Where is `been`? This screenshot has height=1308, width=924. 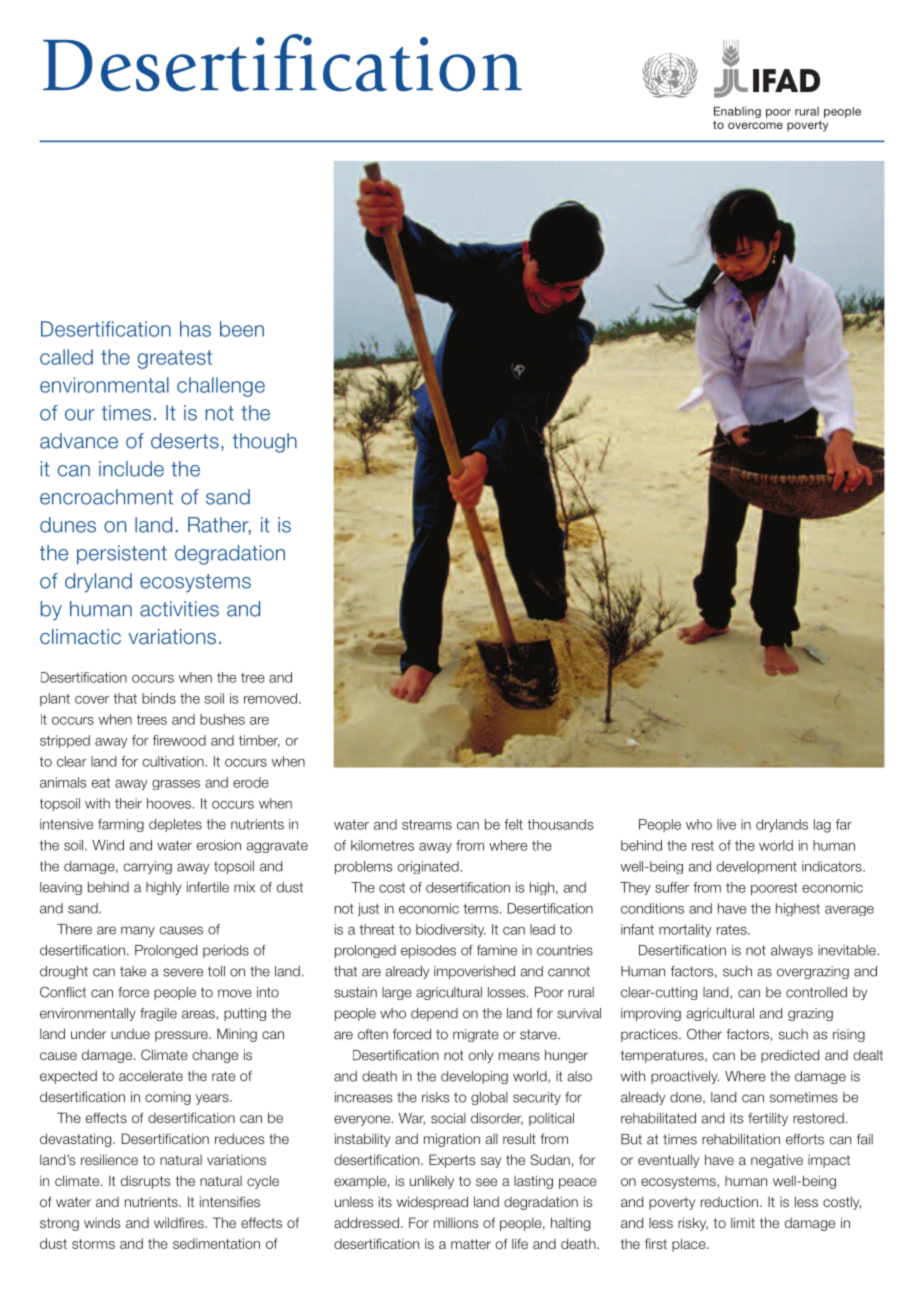
been is located at coordinates (242, 329).
